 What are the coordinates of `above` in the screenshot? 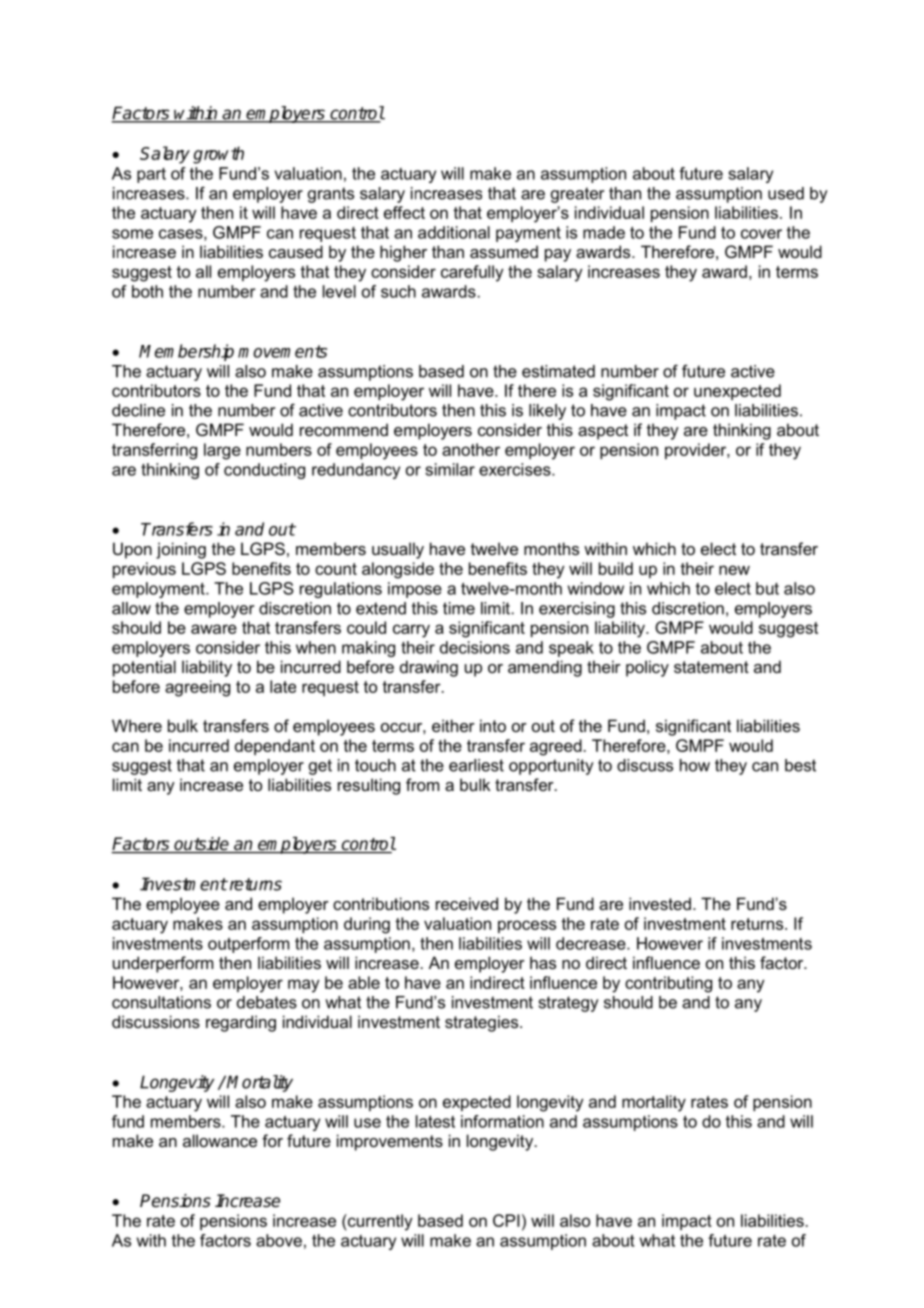 It's located at (279, 1240).
